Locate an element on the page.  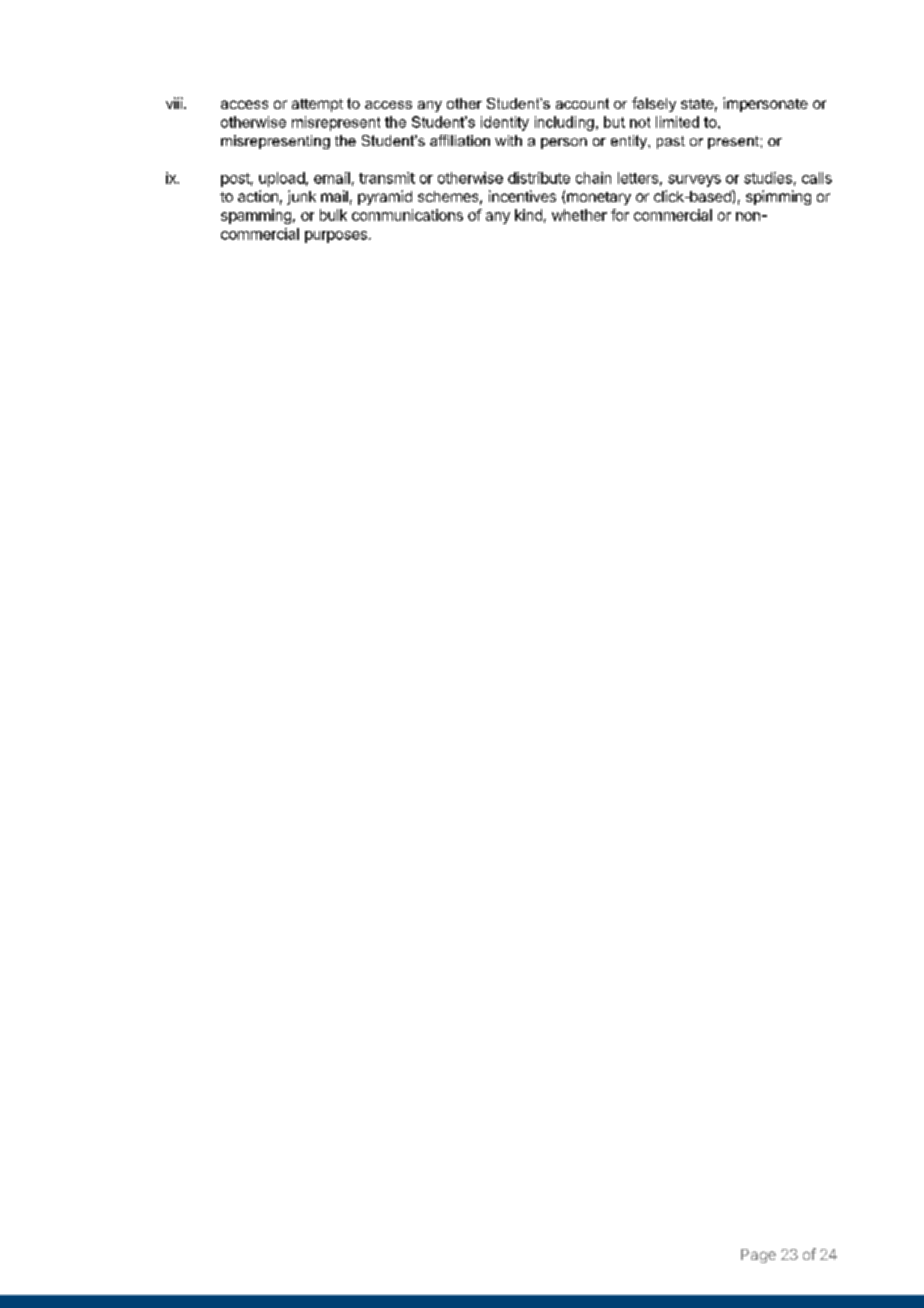
kind is located at coordinates (528, 215).
